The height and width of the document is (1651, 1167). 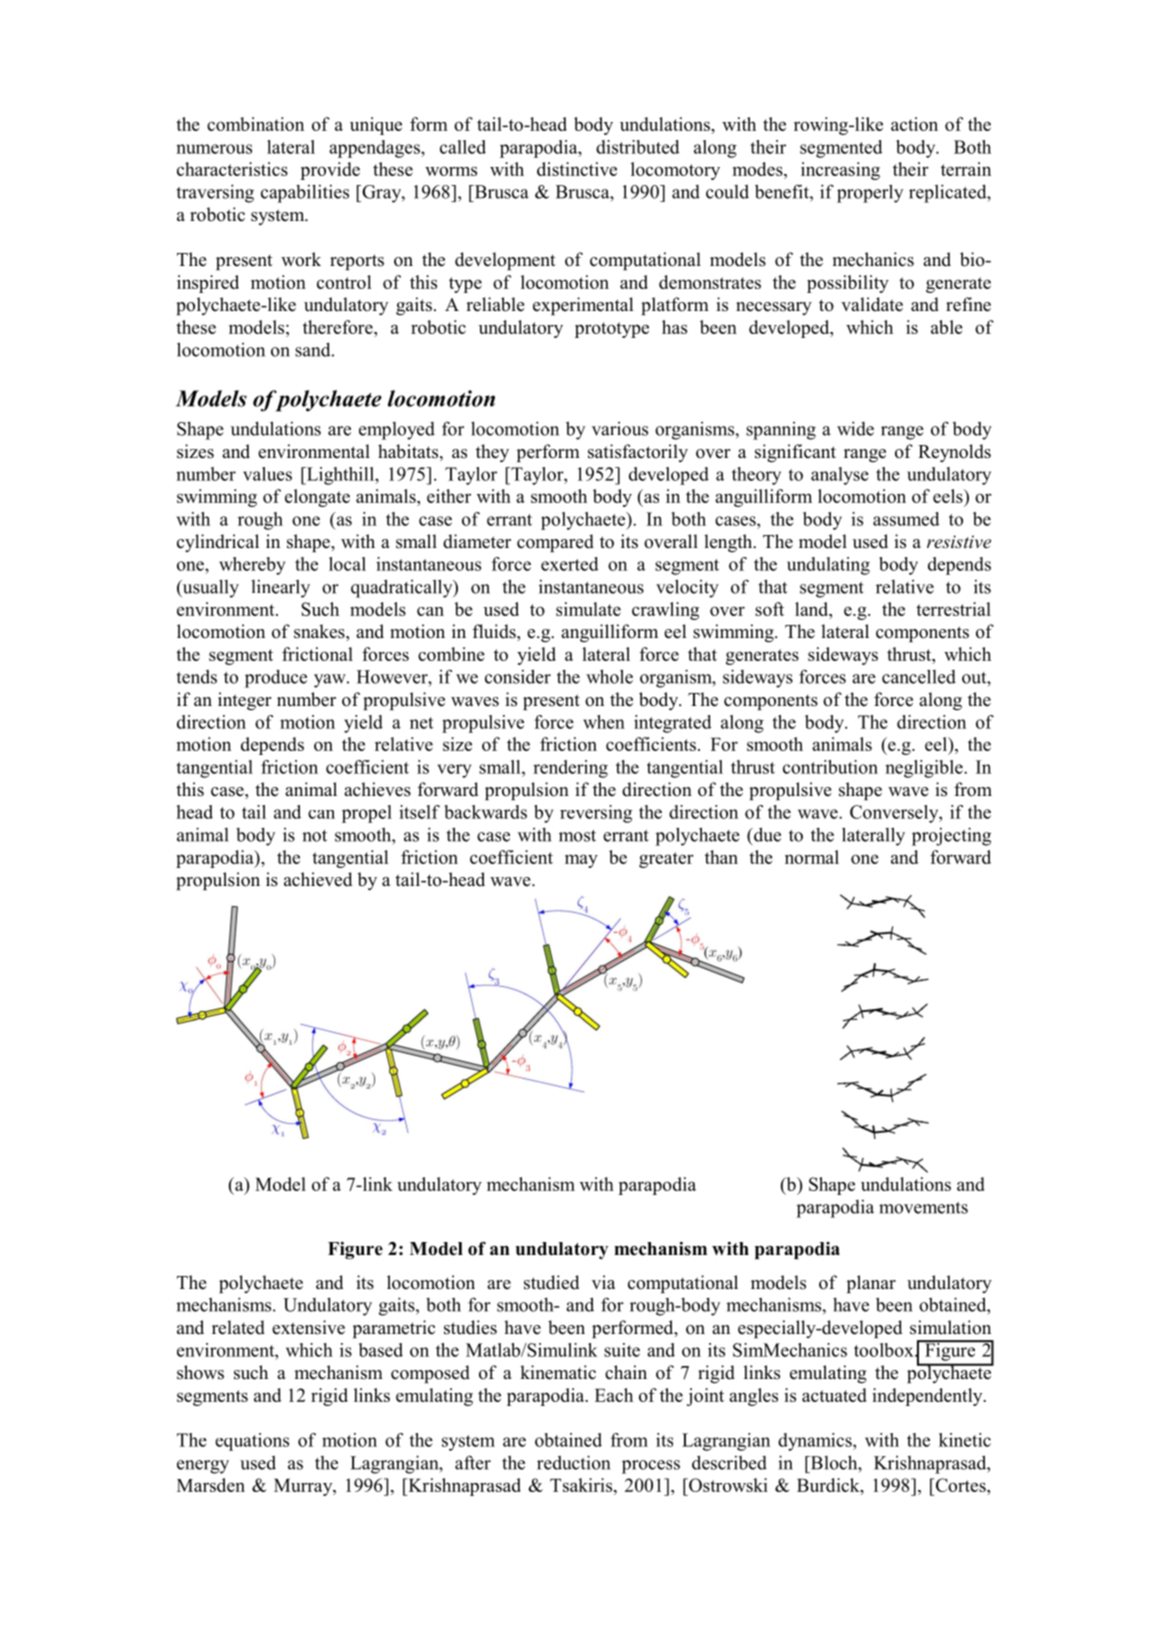 I want to click on properly, so click(x=870, y=193).
